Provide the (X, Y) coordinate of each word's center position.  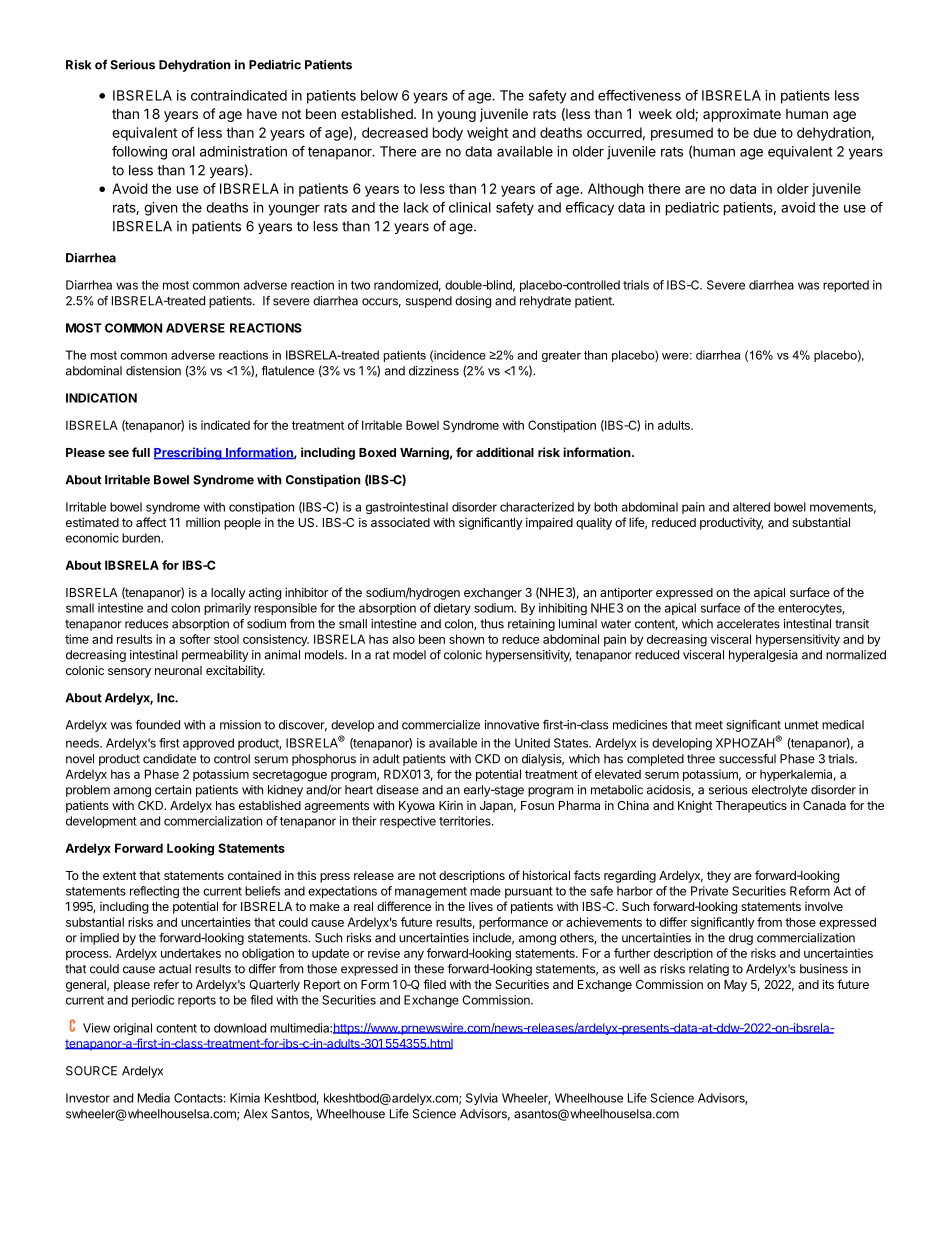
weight (487, 134)
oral (183, 151)
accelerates (748, 624)
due (764, 132)
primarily (227, 609)
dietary (452, 609)
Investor (88, 1098)
